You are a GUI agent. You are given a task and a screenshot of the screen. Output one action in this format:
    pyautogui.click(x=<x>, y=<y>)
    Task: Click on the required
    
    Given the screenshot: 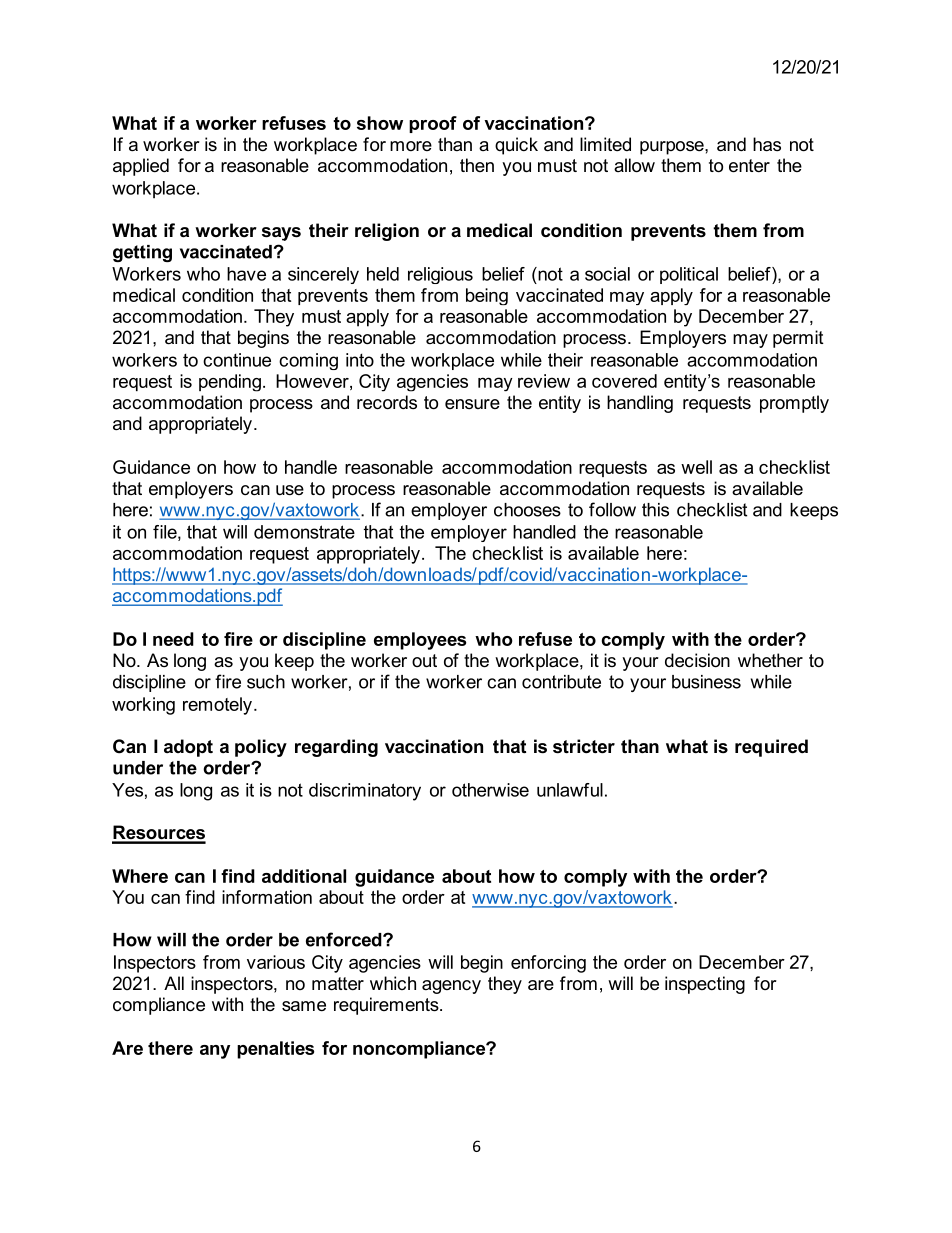 What is the action you would take?
    pyautogui.click(x=771, y=748)
